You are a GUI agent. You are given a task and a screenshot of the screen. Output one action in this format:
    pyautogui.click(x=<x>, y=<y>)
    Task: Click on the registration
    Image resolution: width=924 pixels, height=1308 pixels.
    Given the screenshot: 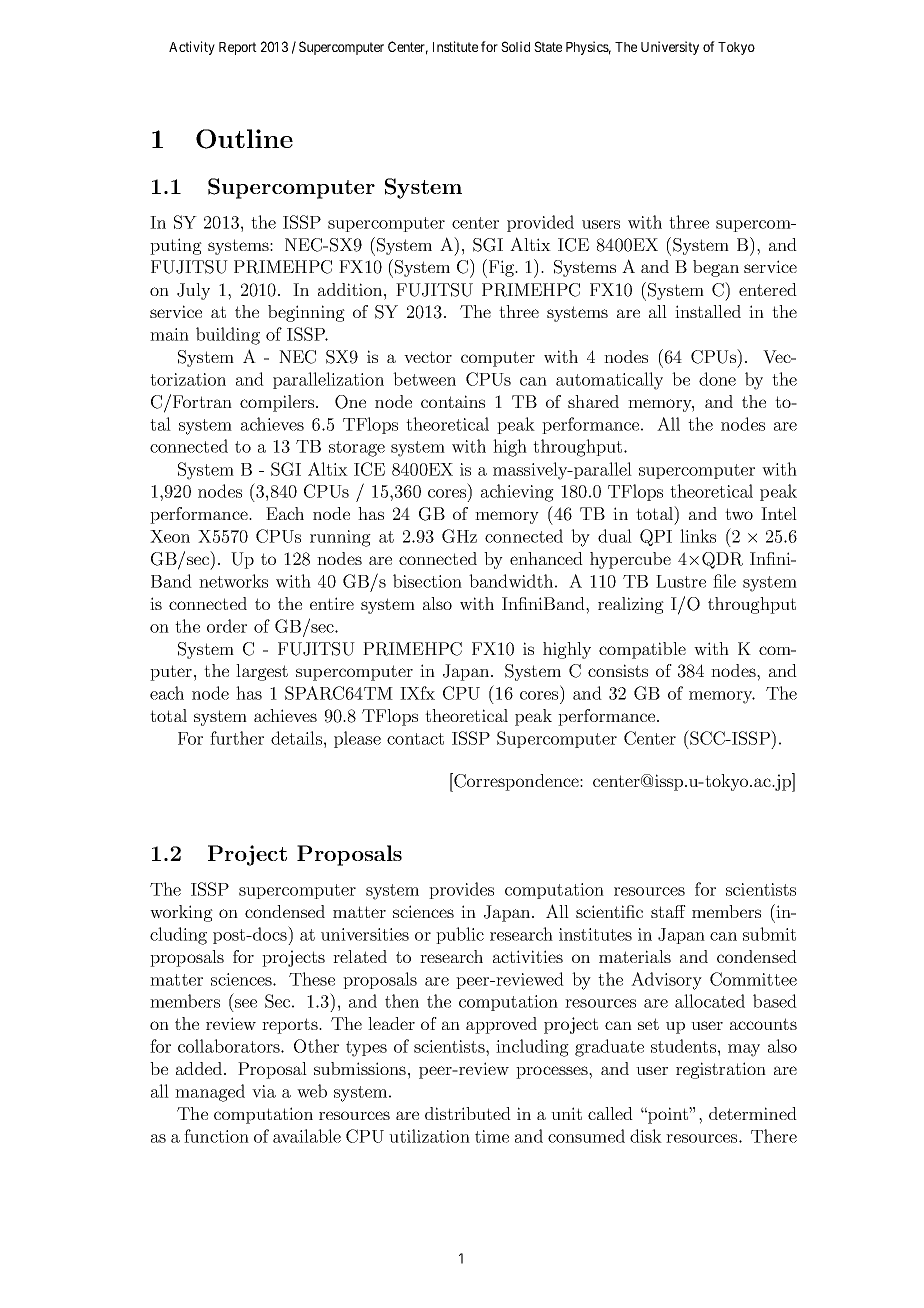 What is the action you would take?
    pyautogui.click(x=721, y=1070)
